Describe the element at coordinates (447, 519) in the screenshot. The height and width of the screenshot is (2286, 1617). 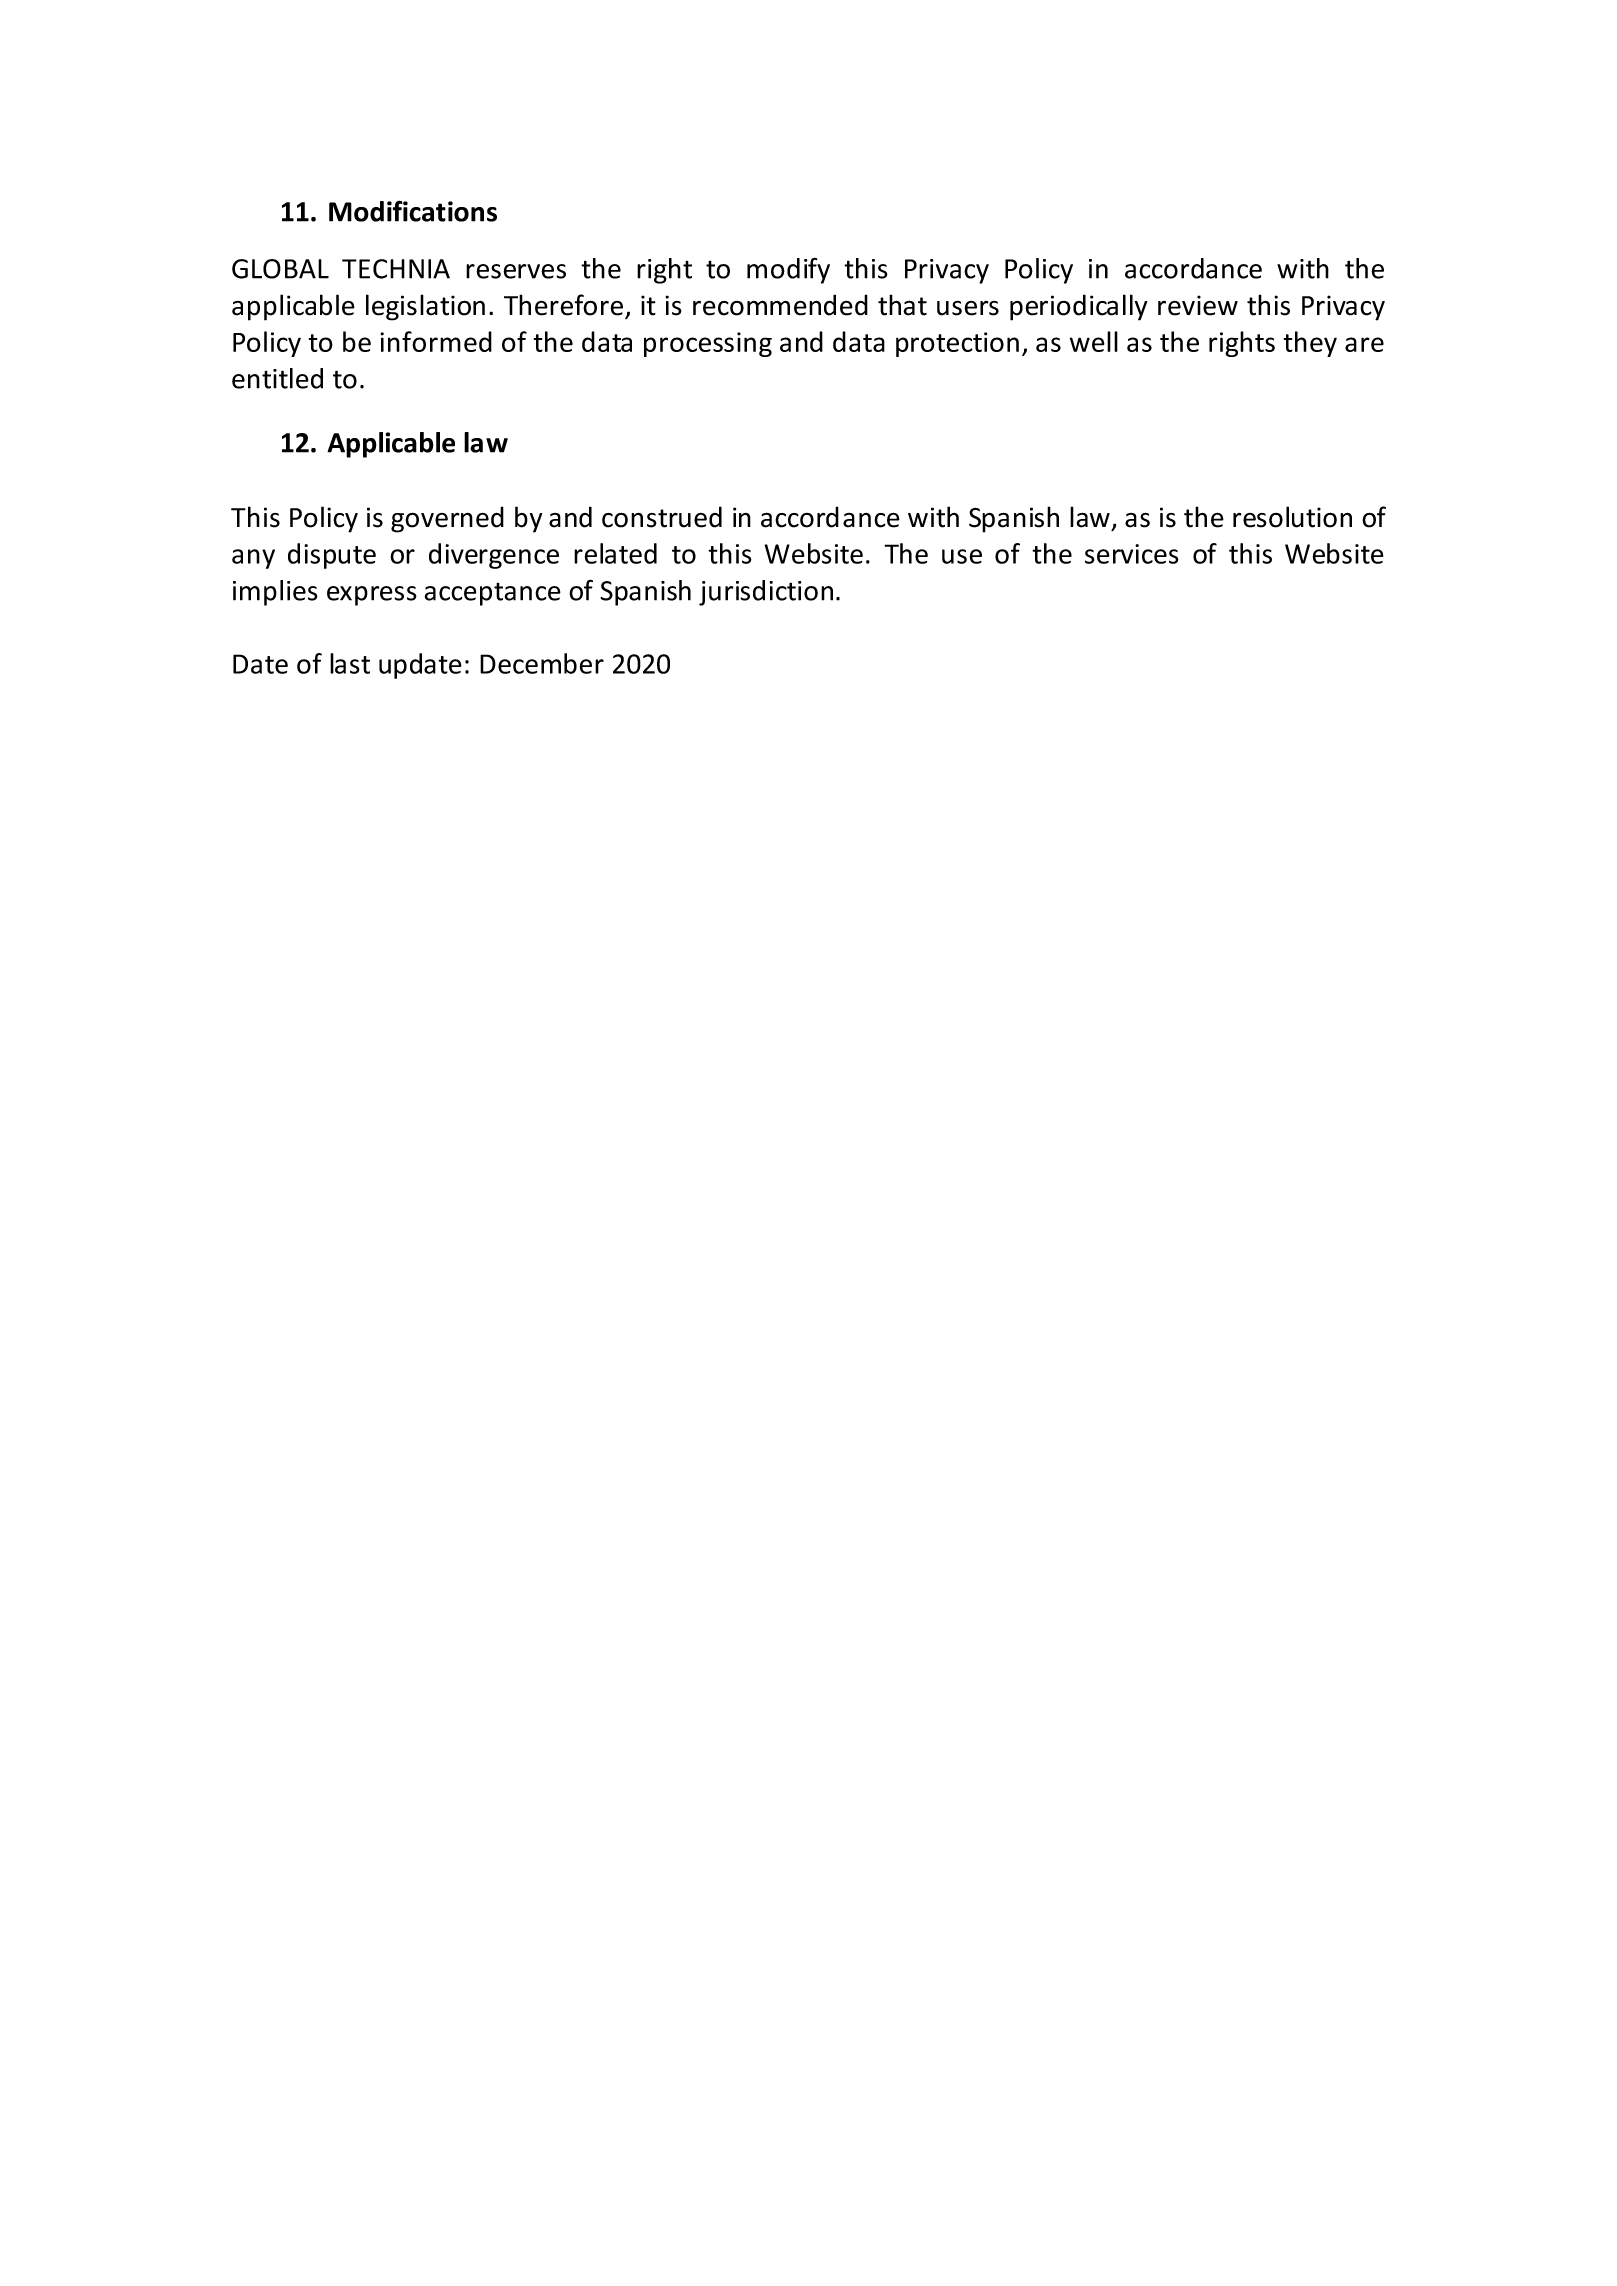
I see `governed` at that location.
